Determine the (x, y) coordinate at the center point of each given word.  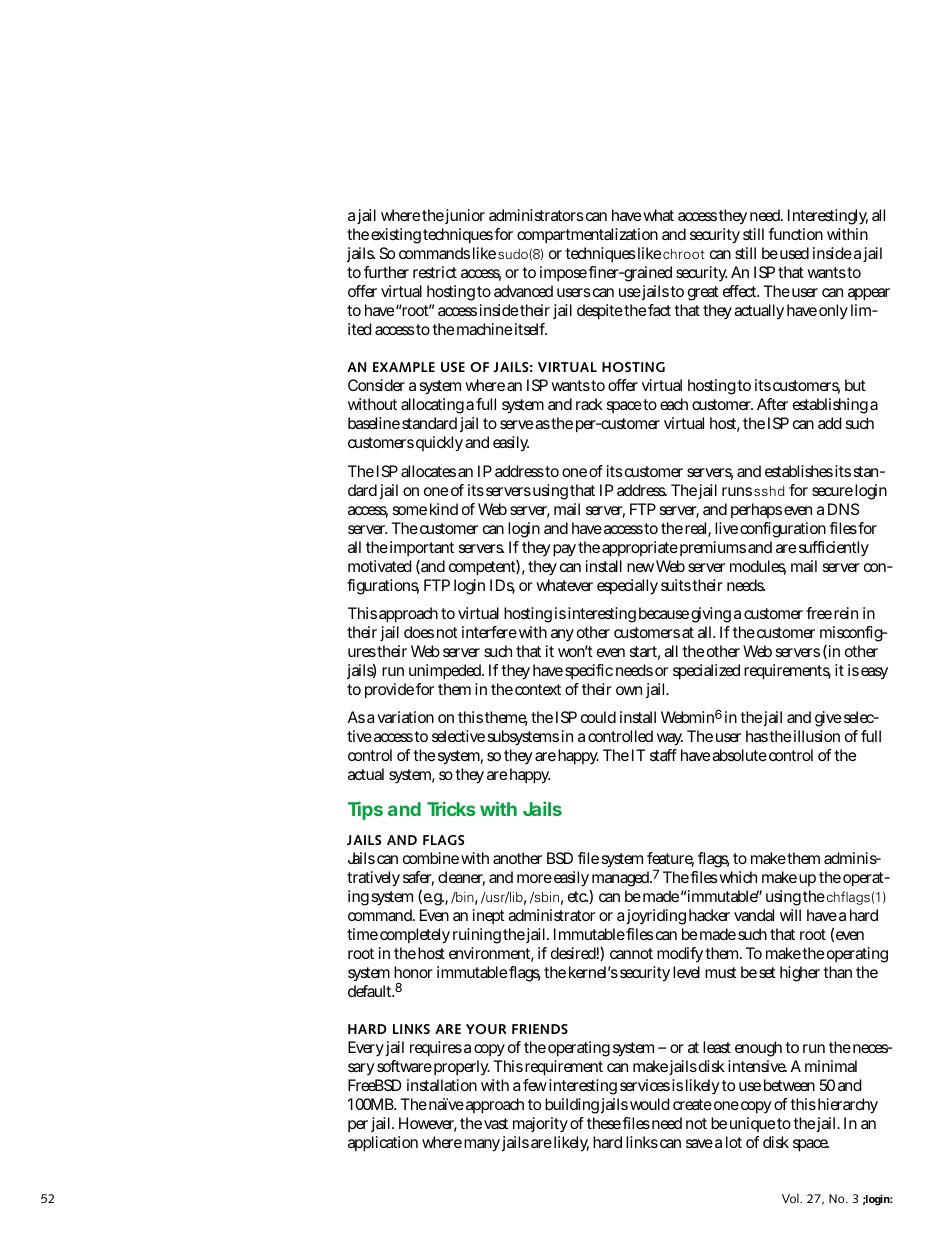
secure (832, 491)
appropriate (640, 549)
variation (405, 717)
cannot (631, 953)
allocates (428, 471)
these (605, 1123)
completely (415, 936)
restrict (435, 272)
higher (802, 974)
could (598, 717)
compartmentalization (587, 235)
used (794, 253)
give (828, 719)
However (428, 1124)
